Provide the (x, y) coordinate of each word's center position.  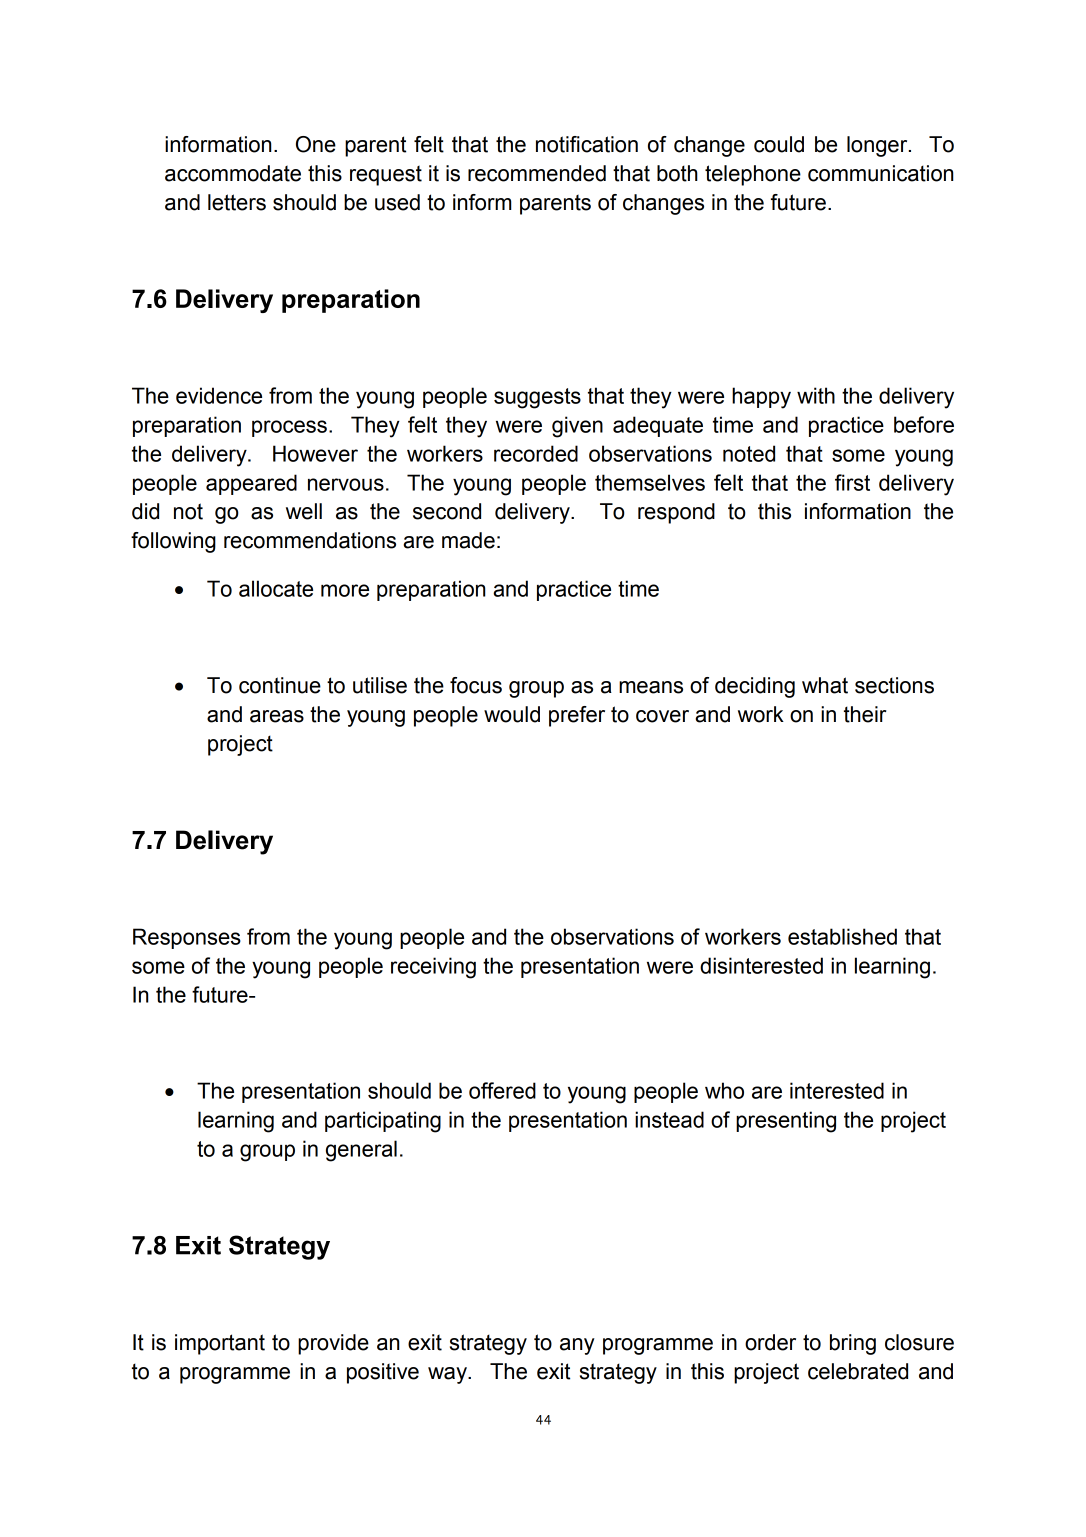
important (220, 1344)
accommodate (233, 173)
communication (880, 173)
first (852, 482)
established (842, 936)
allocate (276, 588)
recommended (537, 173)
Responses (187, 938)
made (468, 540)
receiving (433, 968)
